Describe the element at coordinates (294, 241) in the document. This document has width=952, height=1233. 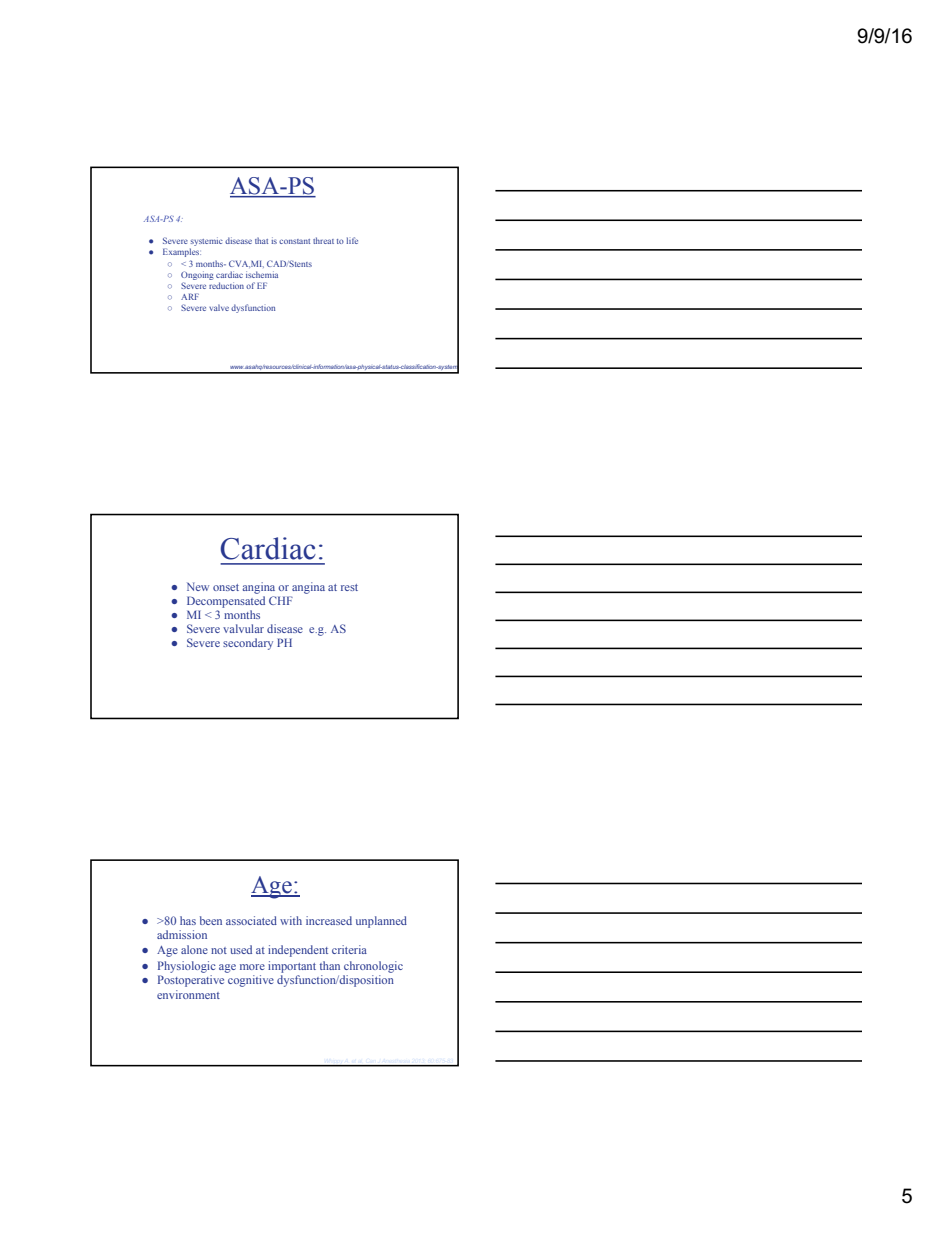
I see `constant` at that location.
